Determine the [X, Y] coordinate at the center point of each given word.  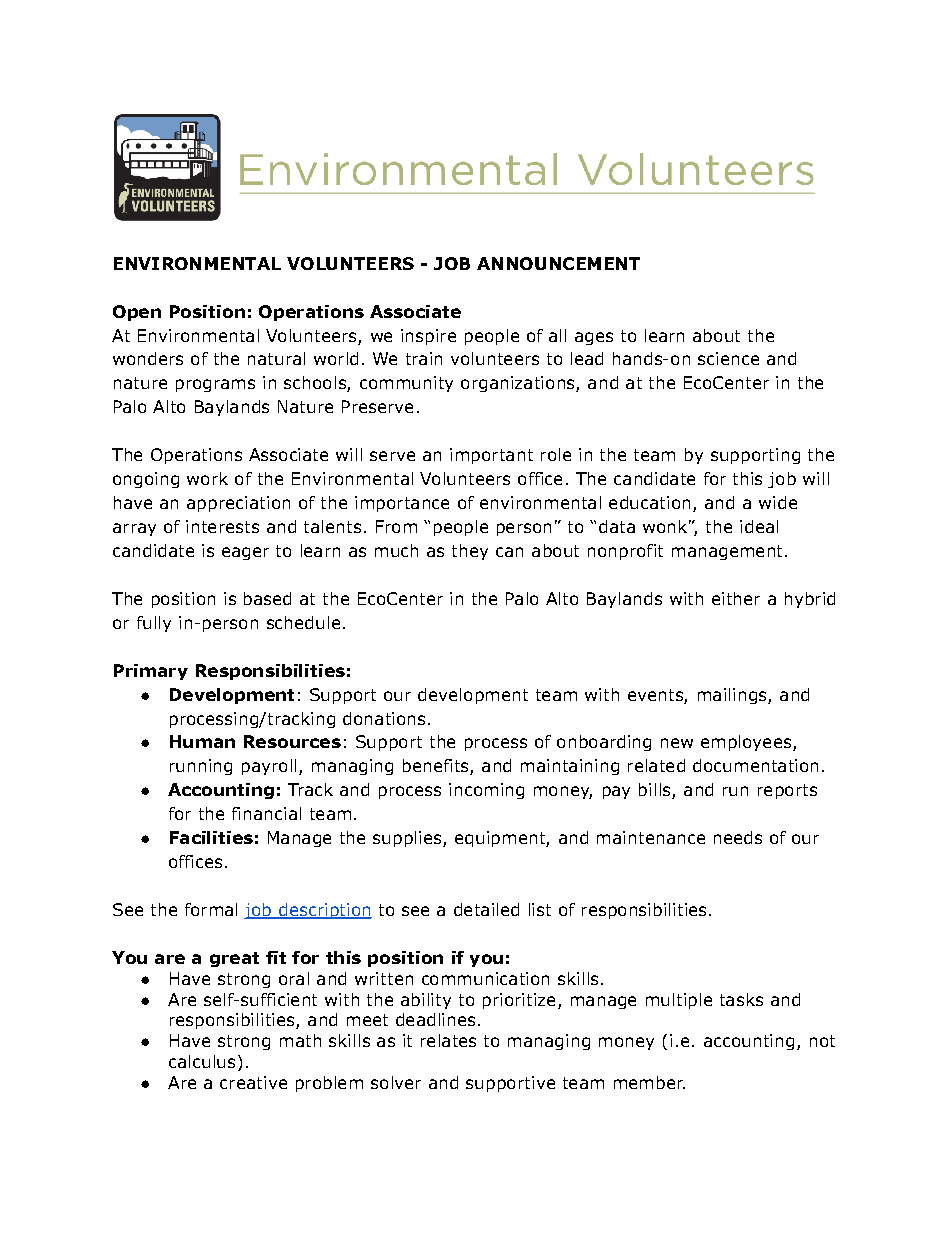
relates [448, 1040]
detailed [486, 909]
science [728, 358]
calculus [202, 1061]
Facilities [211, 837]
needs [738, 837]
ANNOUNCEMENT [558, 263]
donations [384, 718]
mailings [733, 696]
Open [137, 313]
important [491, 456]
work [207, 478]
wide [778, 502]
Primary [151, 672]
